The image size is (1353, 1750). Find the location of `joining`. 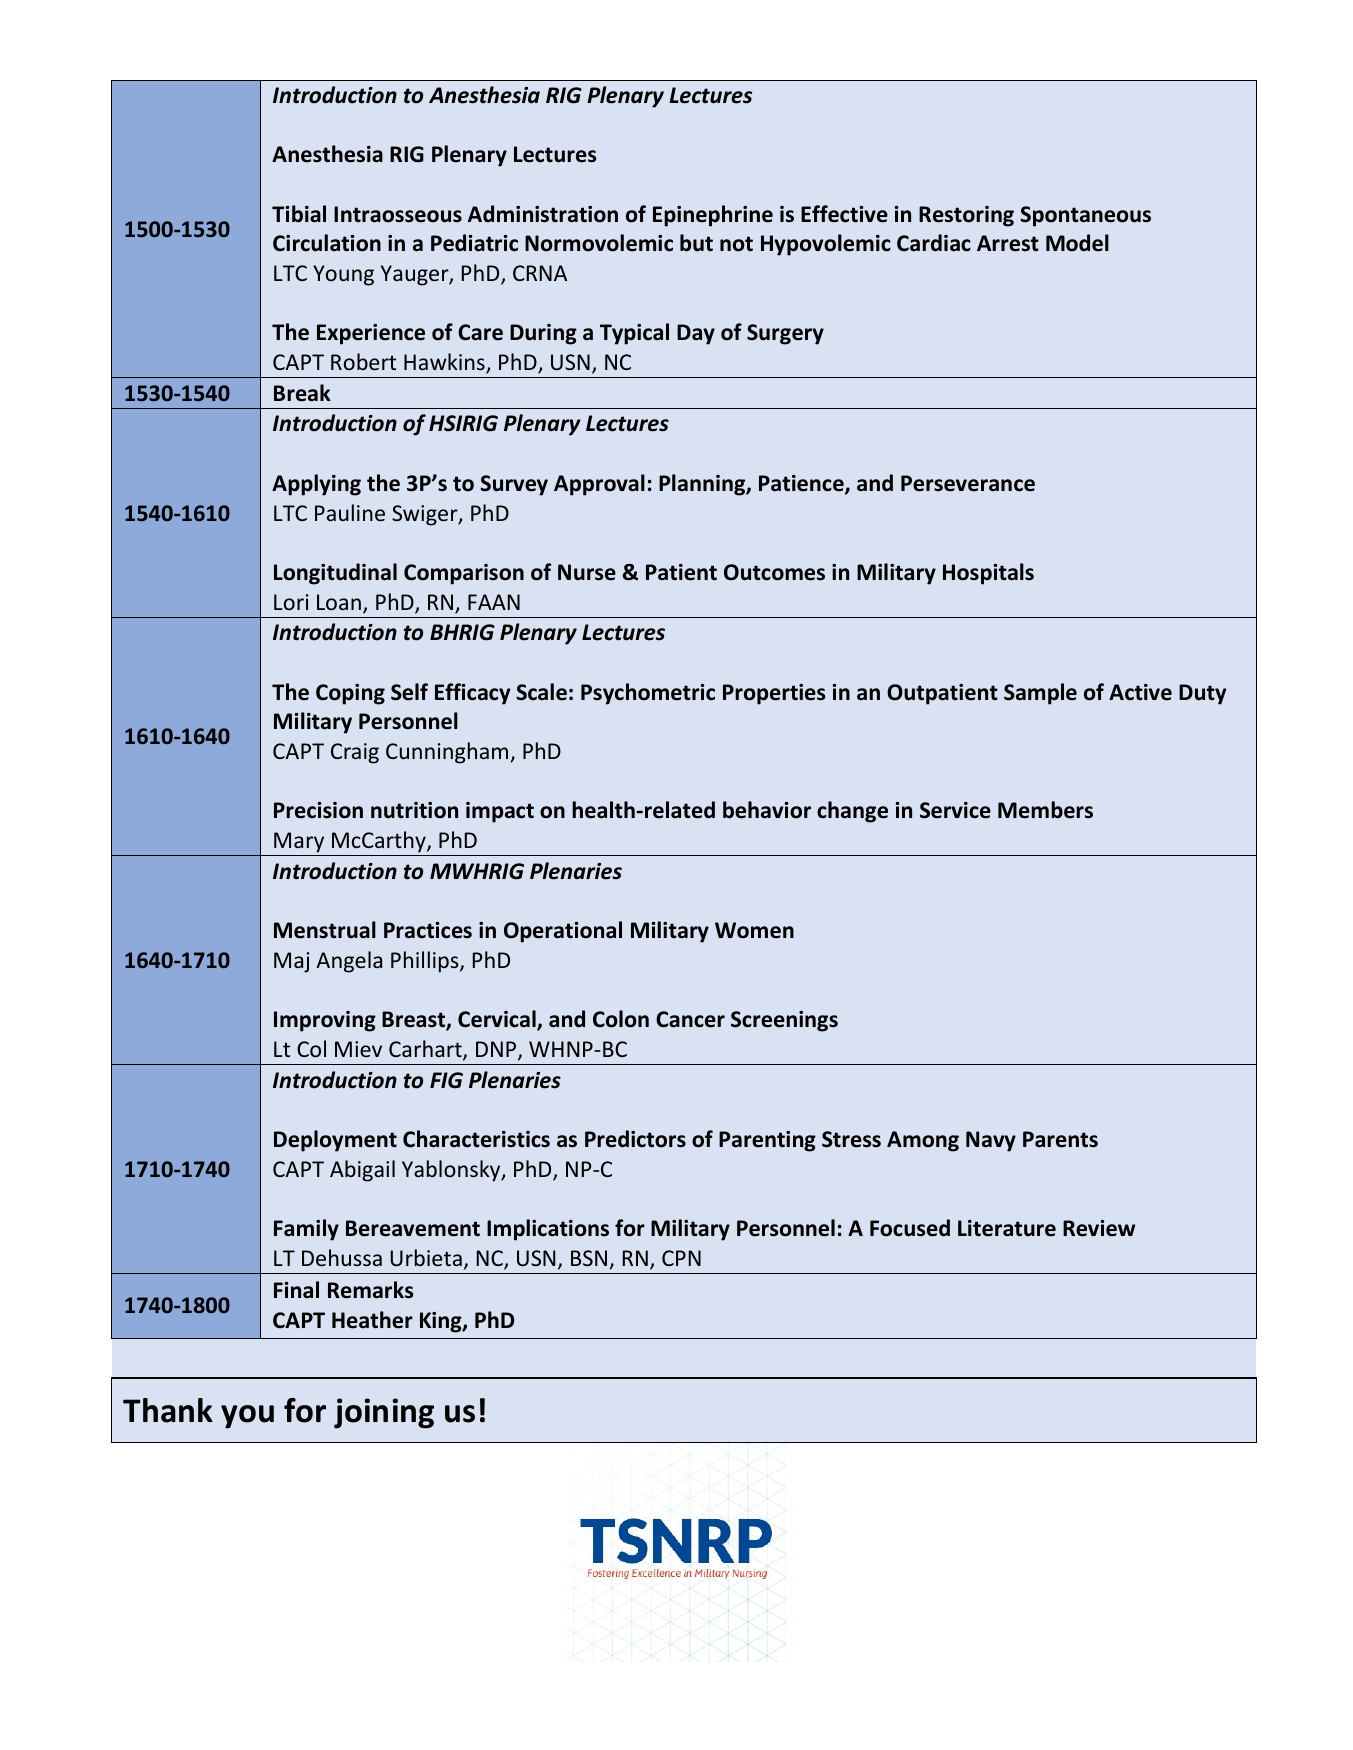

joining is located at coordinates (384, 1413).
